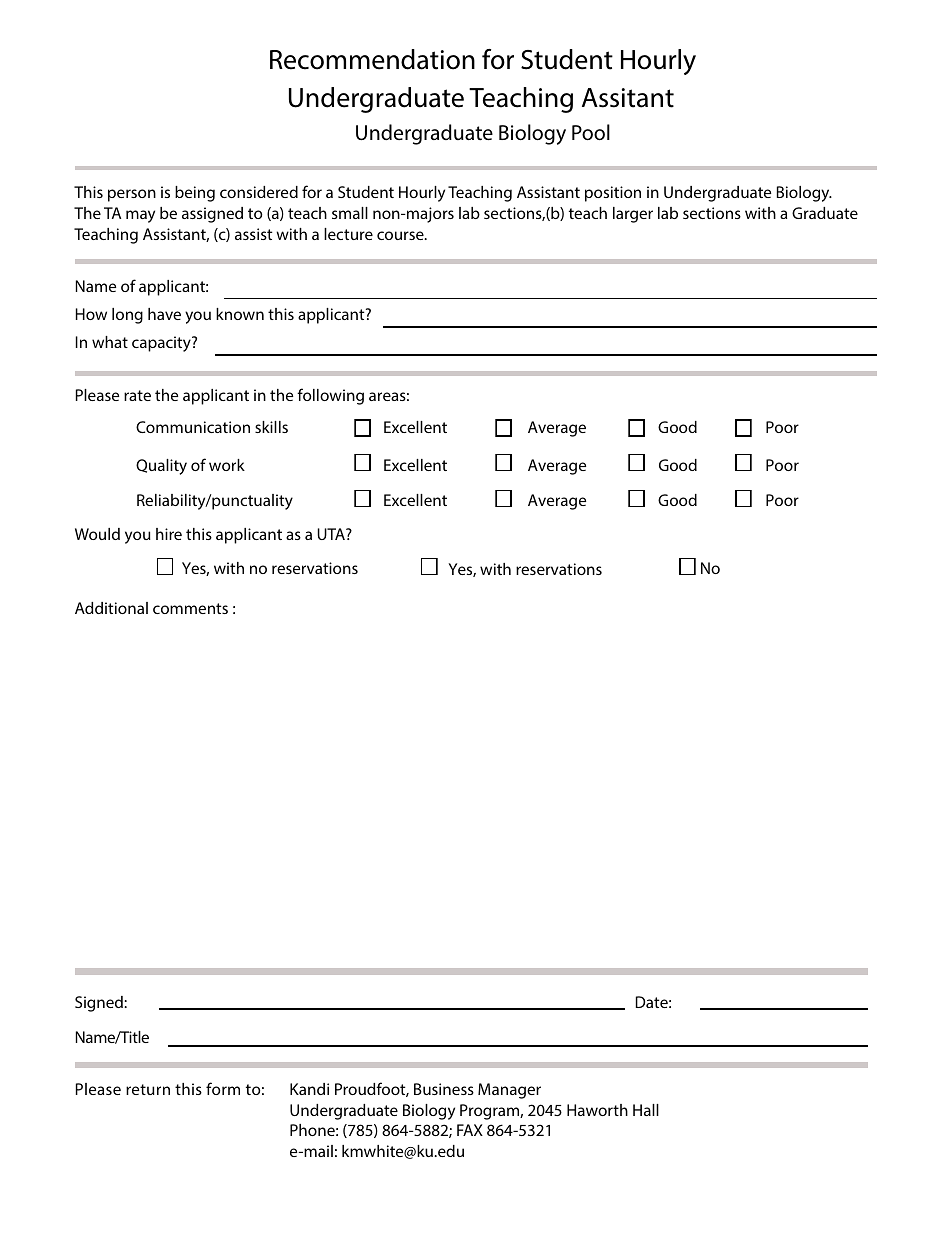 The height and width of the image is (1233, 952). I want to click on comments, so click(190, 608).
